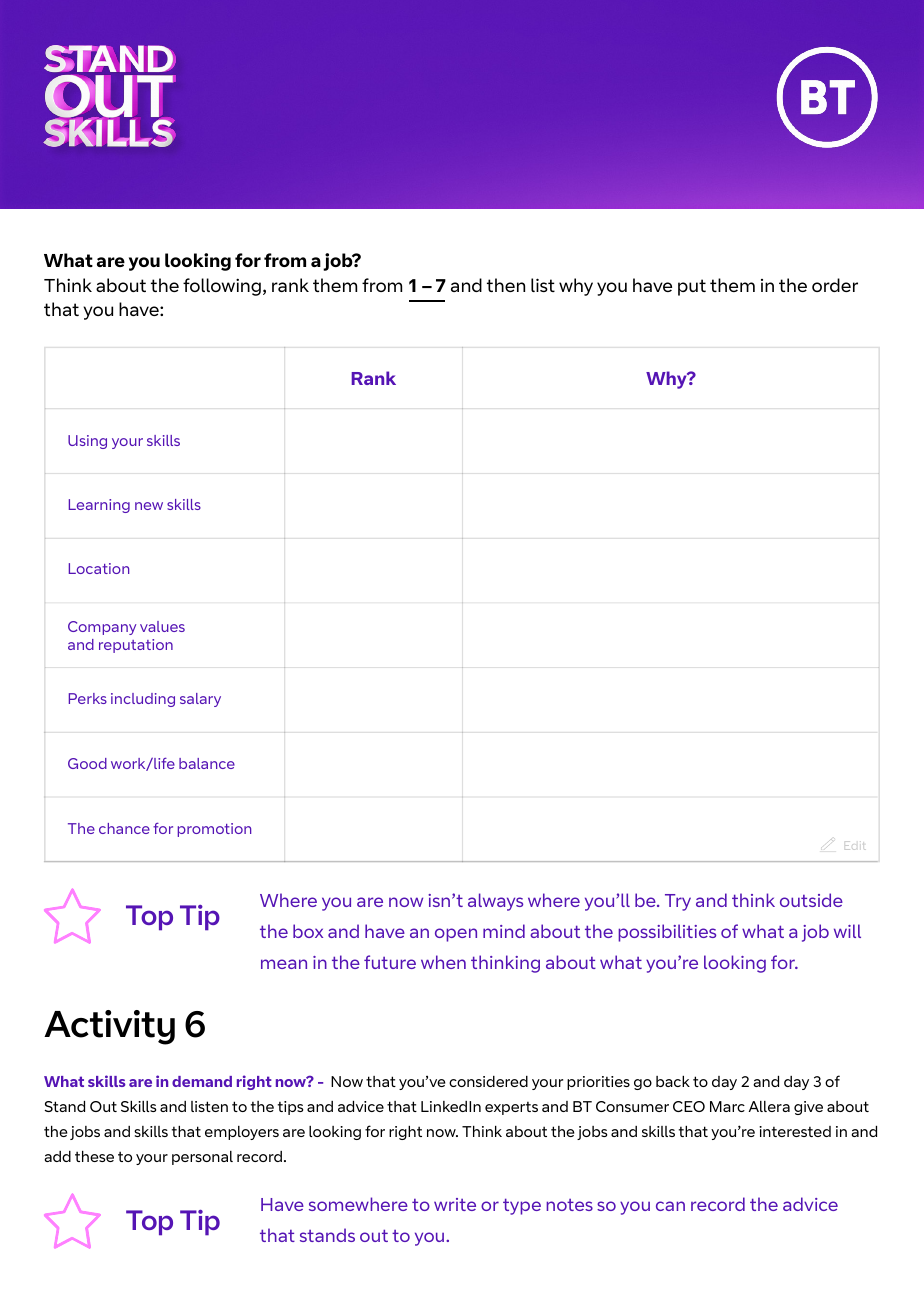  I want to click on write, so click(455, 1204).
